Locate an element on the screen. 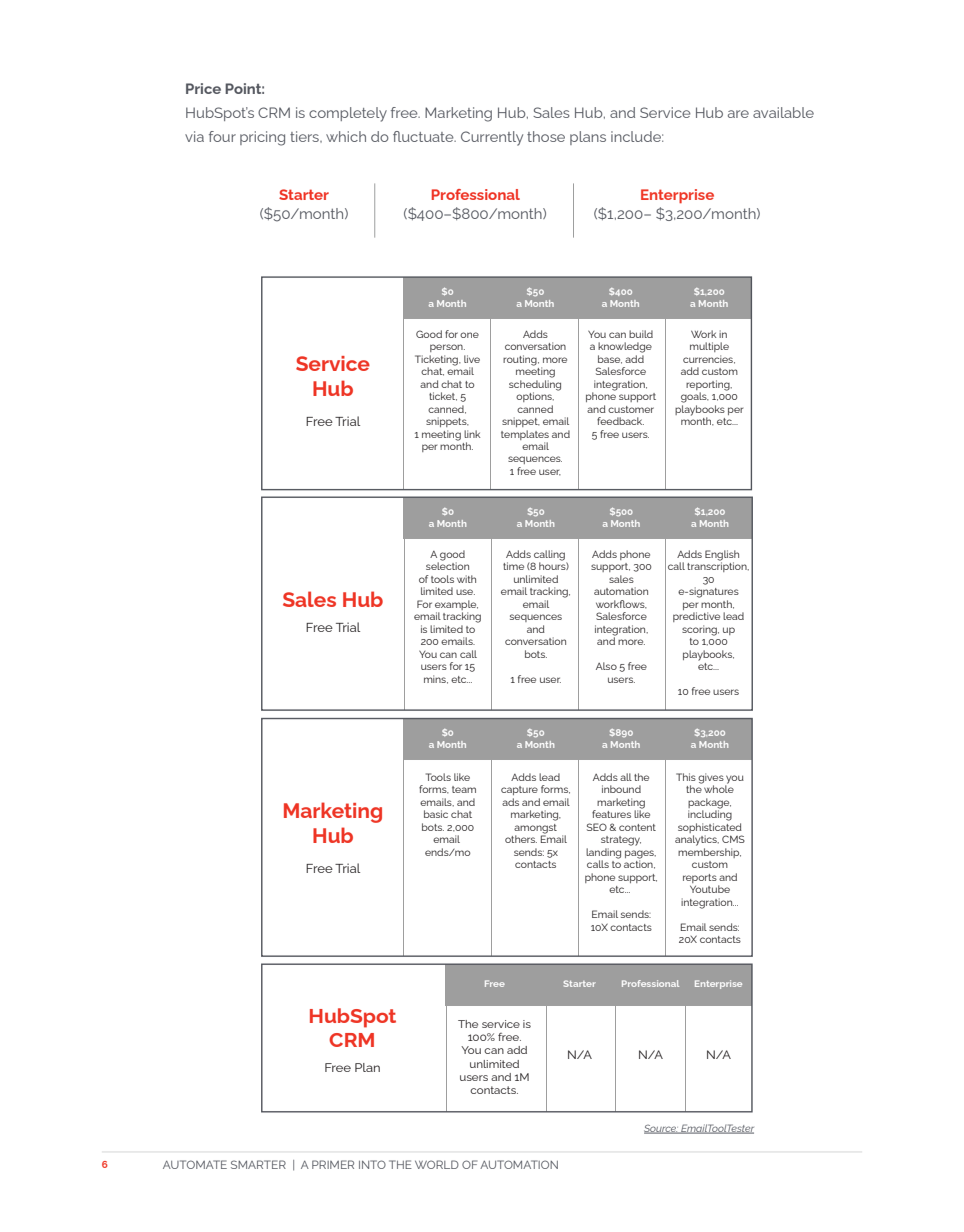  link is located at coordinates (472, 434).
